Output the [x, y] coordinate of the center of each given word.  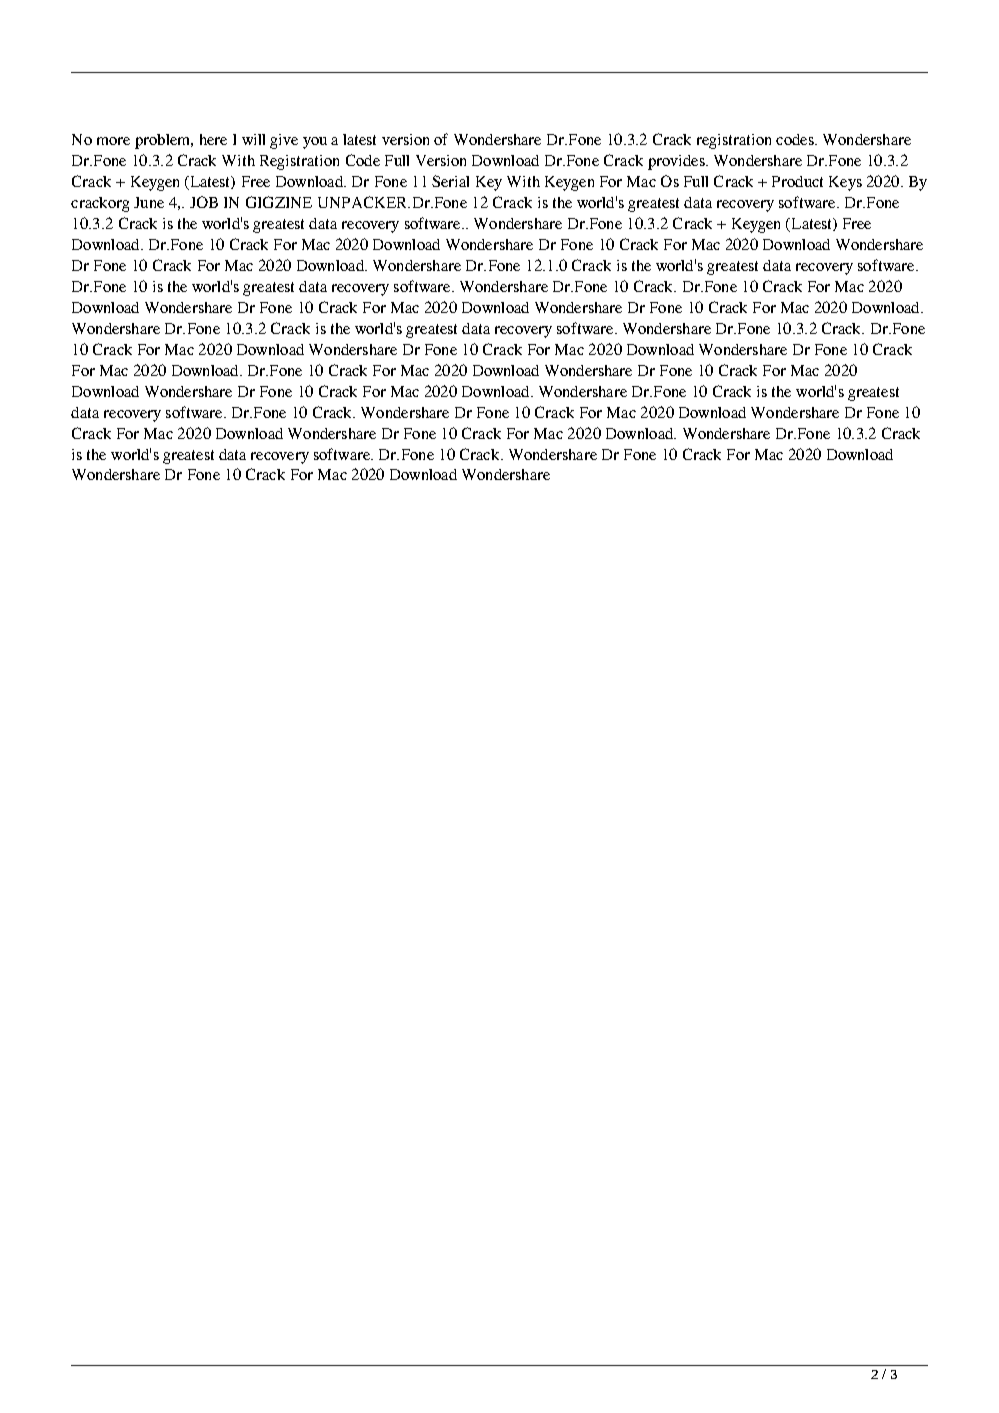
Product [797, 181]
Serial [450, 181]
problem [164, 141]
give [284, 141]
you [315, 143]
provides [677, 162]
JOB [204, 202]
